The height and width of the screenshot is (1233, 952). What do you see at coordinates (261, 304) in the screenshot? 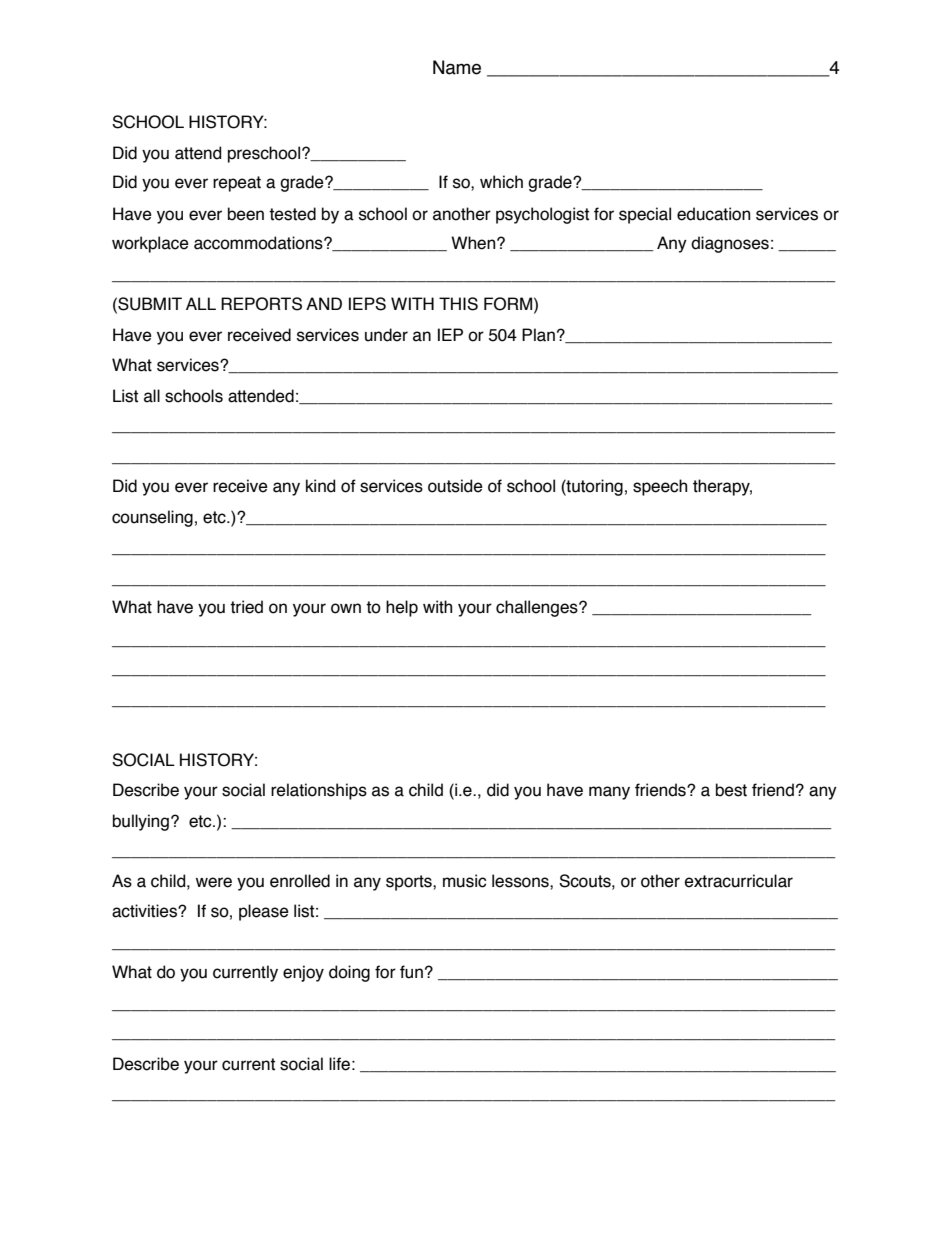
I see `REPORTS` at bounding box center [261, 304].
